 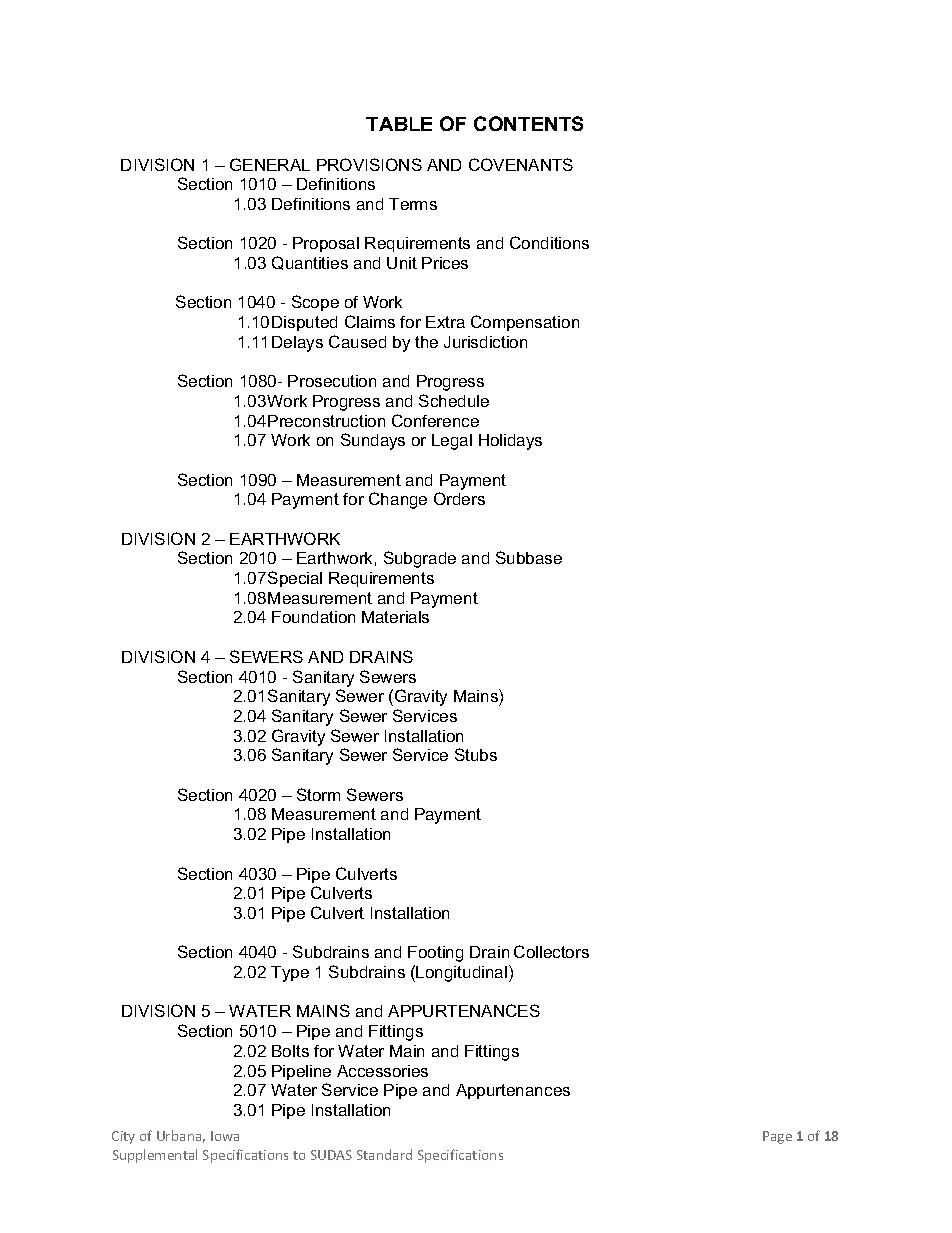 I want to click on GENERAL, so click(x=270, y=164).
